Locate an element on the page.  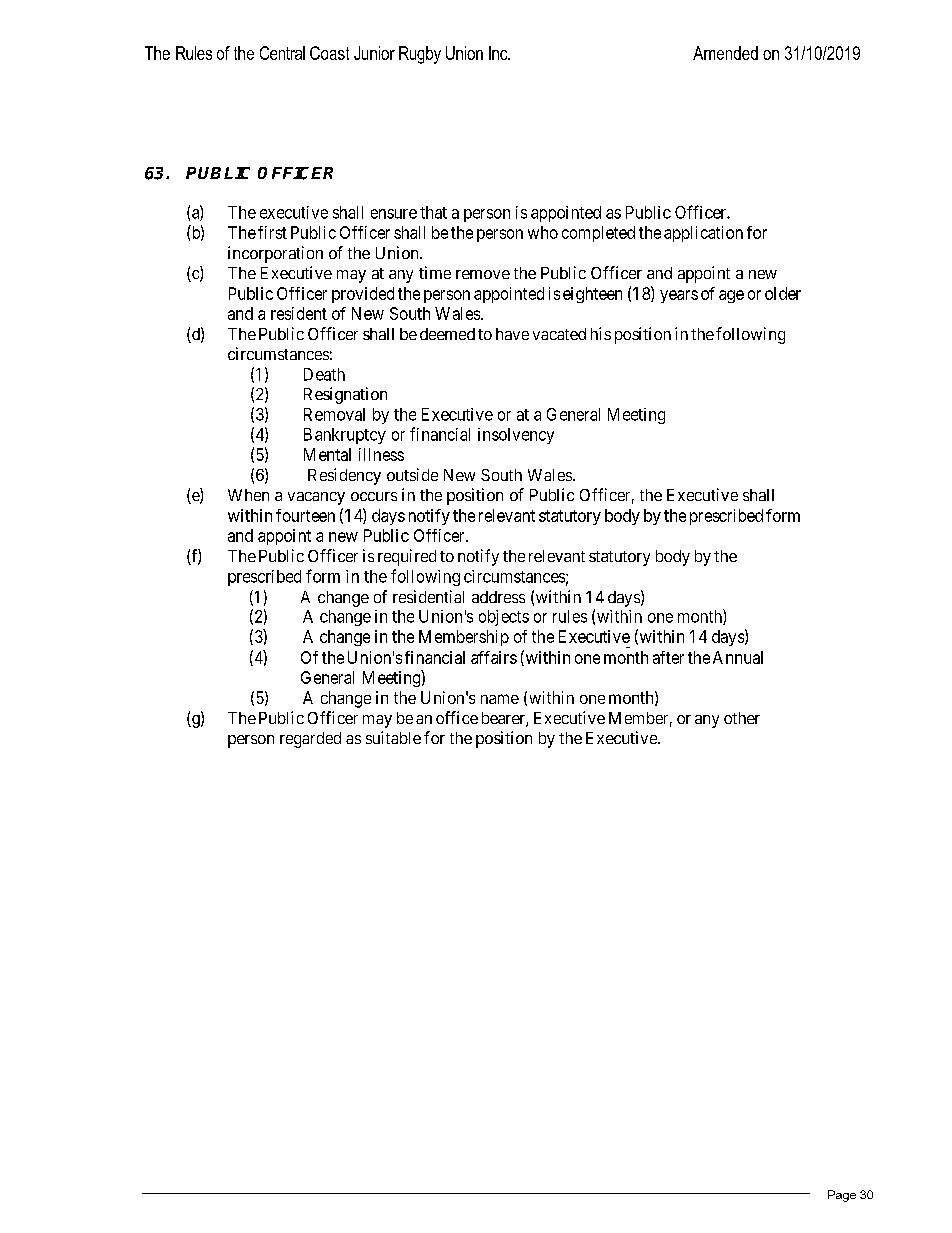
Annual is located at coordinates (738, 657).
